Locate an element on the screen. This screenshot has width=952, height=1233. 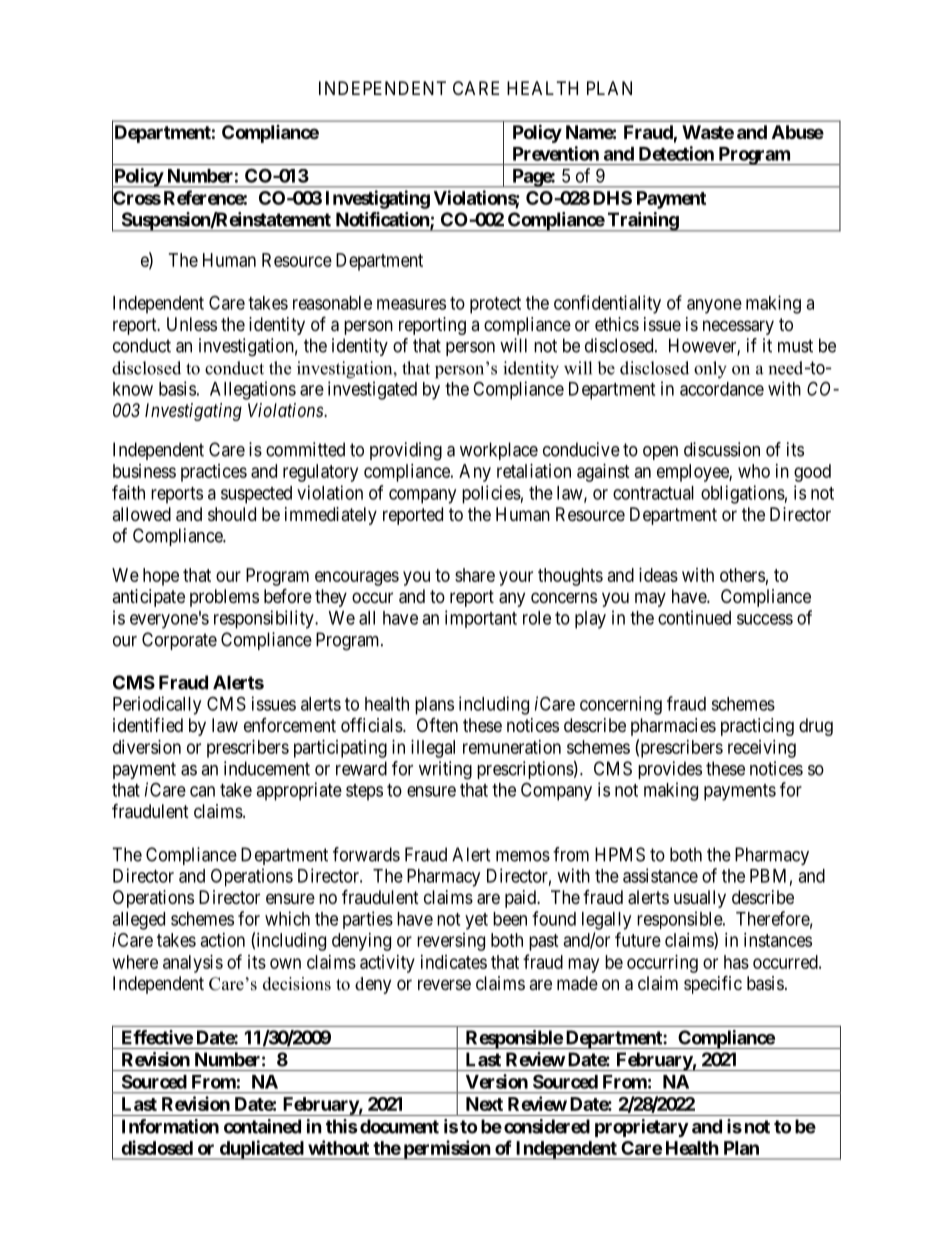
important is located at coordinates (481, 619).
